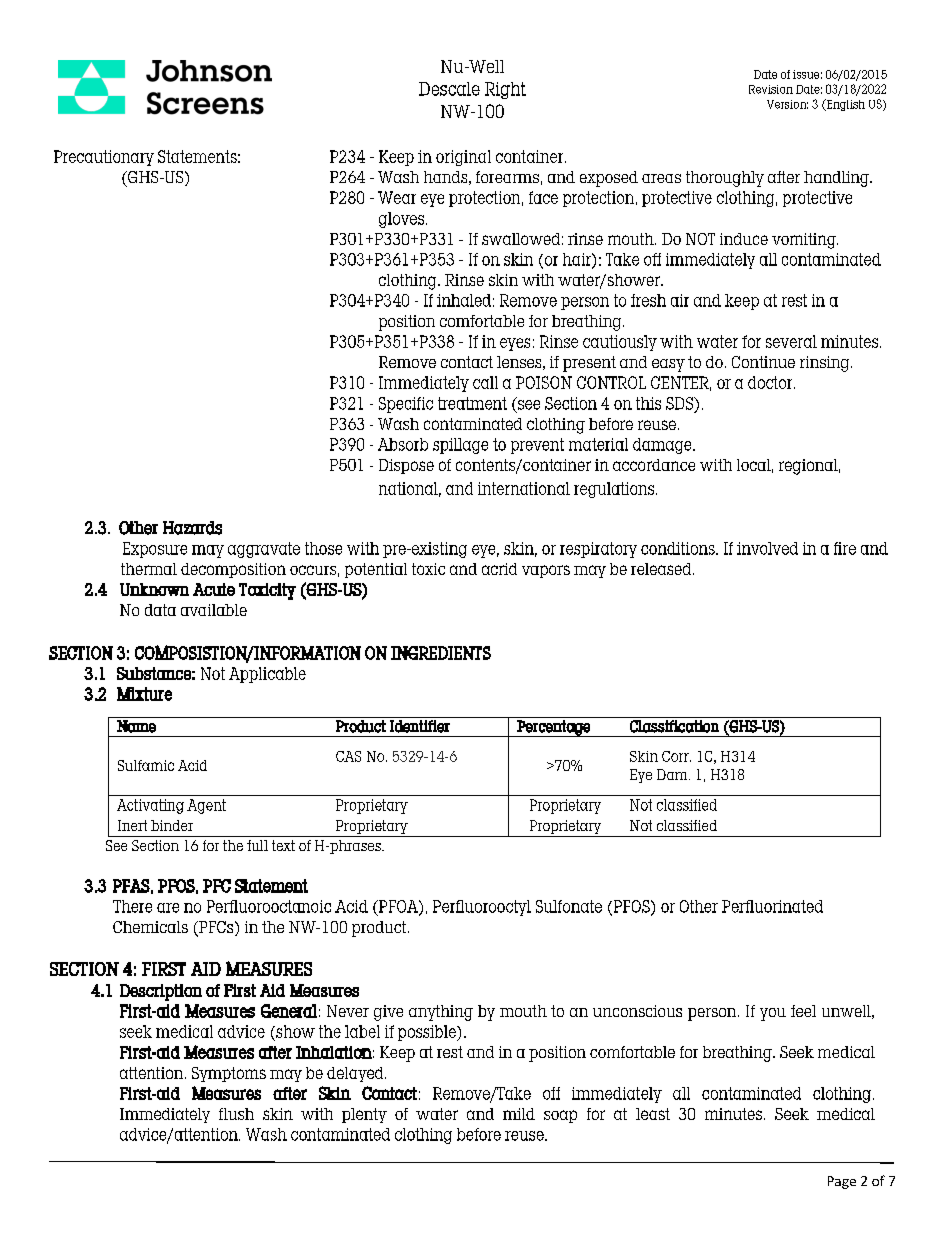 The image size is (952, 1233). What do you see at coordinates (772, 906) in the image?
I see `Perfluorinated` at bounding box center [772, 906].
